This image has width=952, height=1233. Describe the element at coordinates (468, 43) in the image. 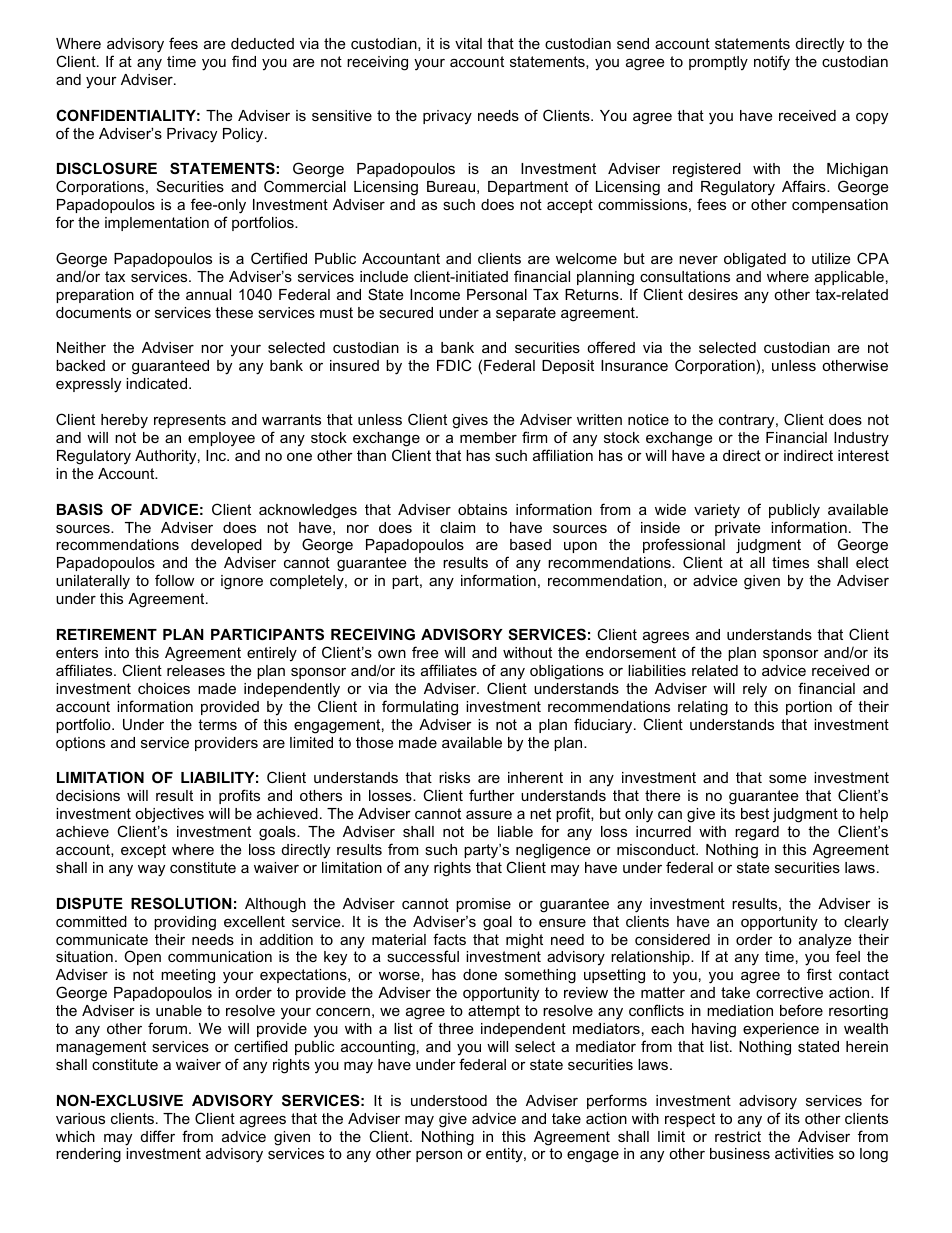

I see `vital` at that location.
